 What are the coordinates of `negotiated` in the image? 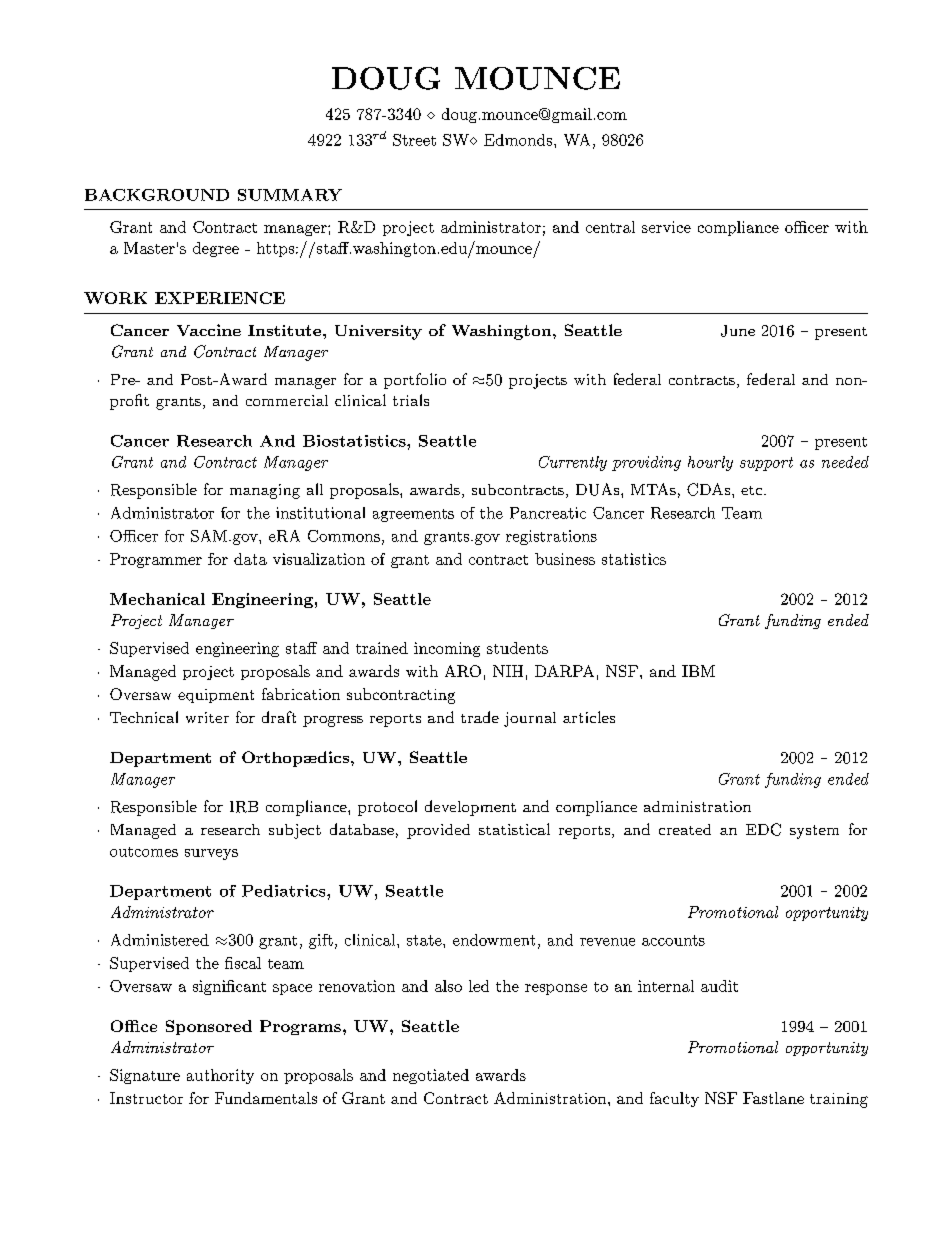 It's located at (431, 1076).
